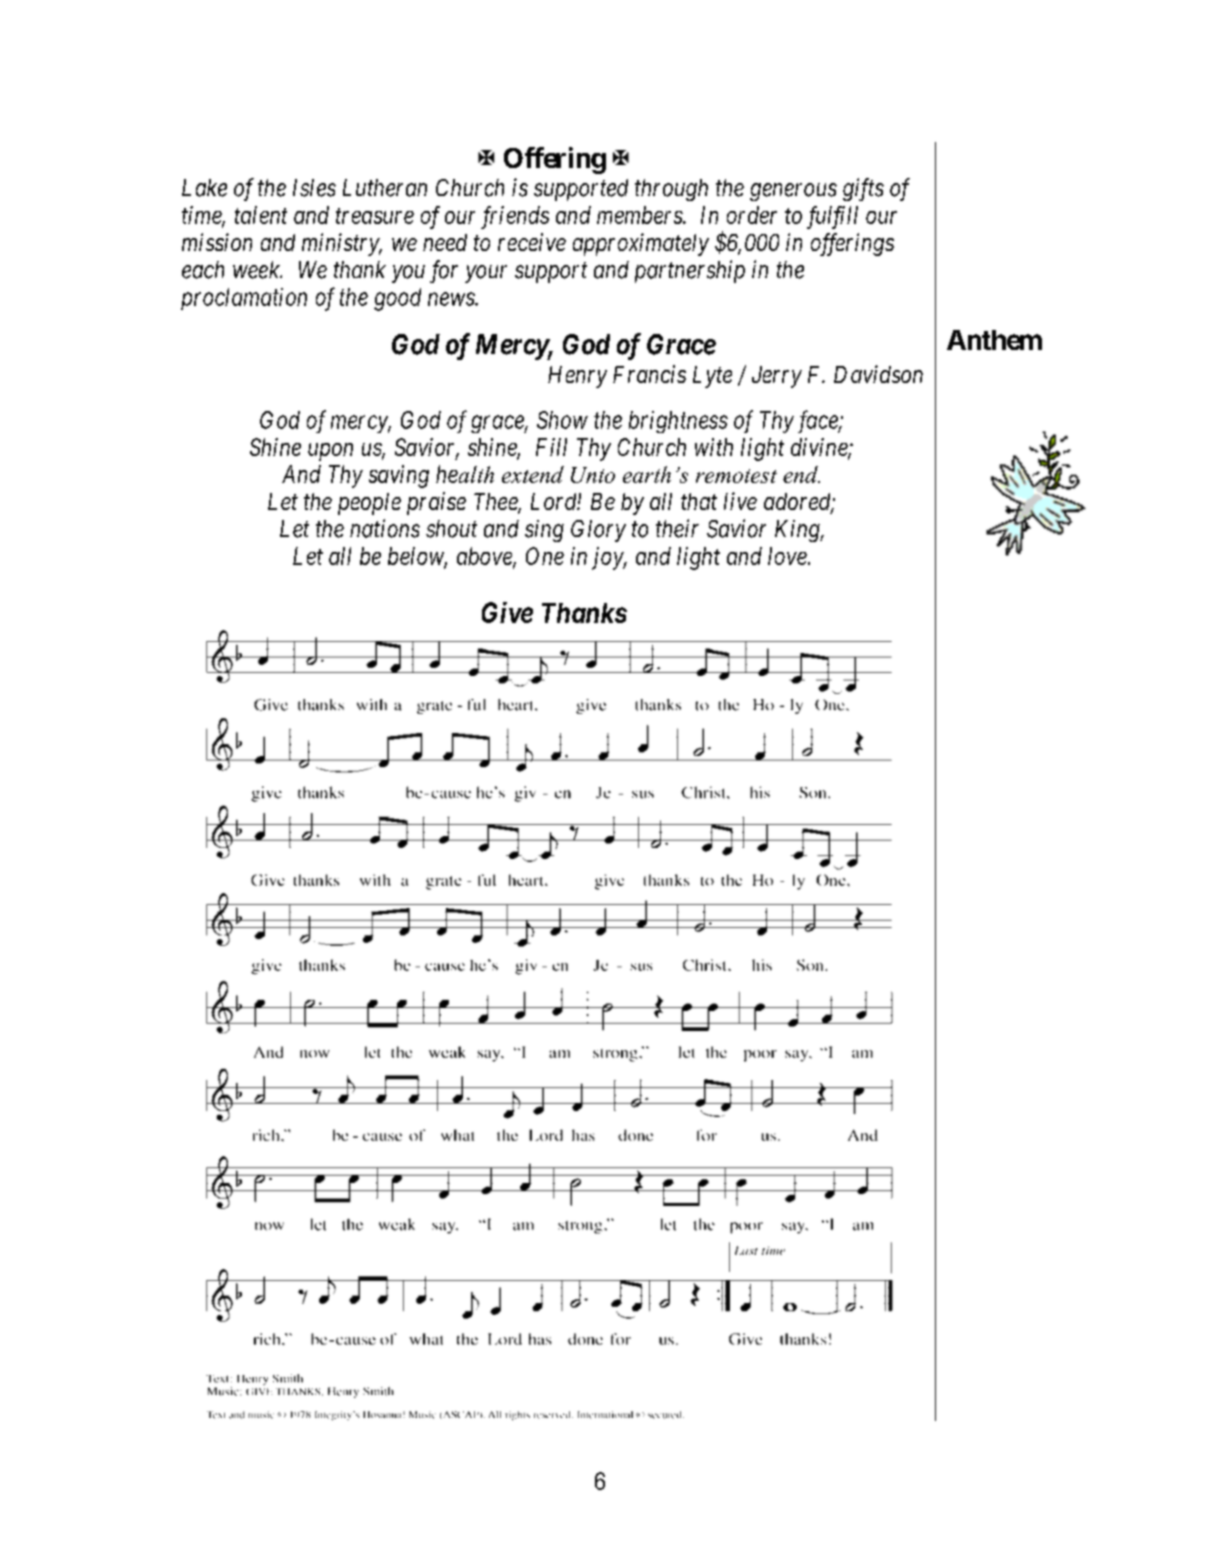 The width and height of the document is (1209, 1565). Describe the element at coordinates (314, 188) in the document. I see `Isles` at that location.
